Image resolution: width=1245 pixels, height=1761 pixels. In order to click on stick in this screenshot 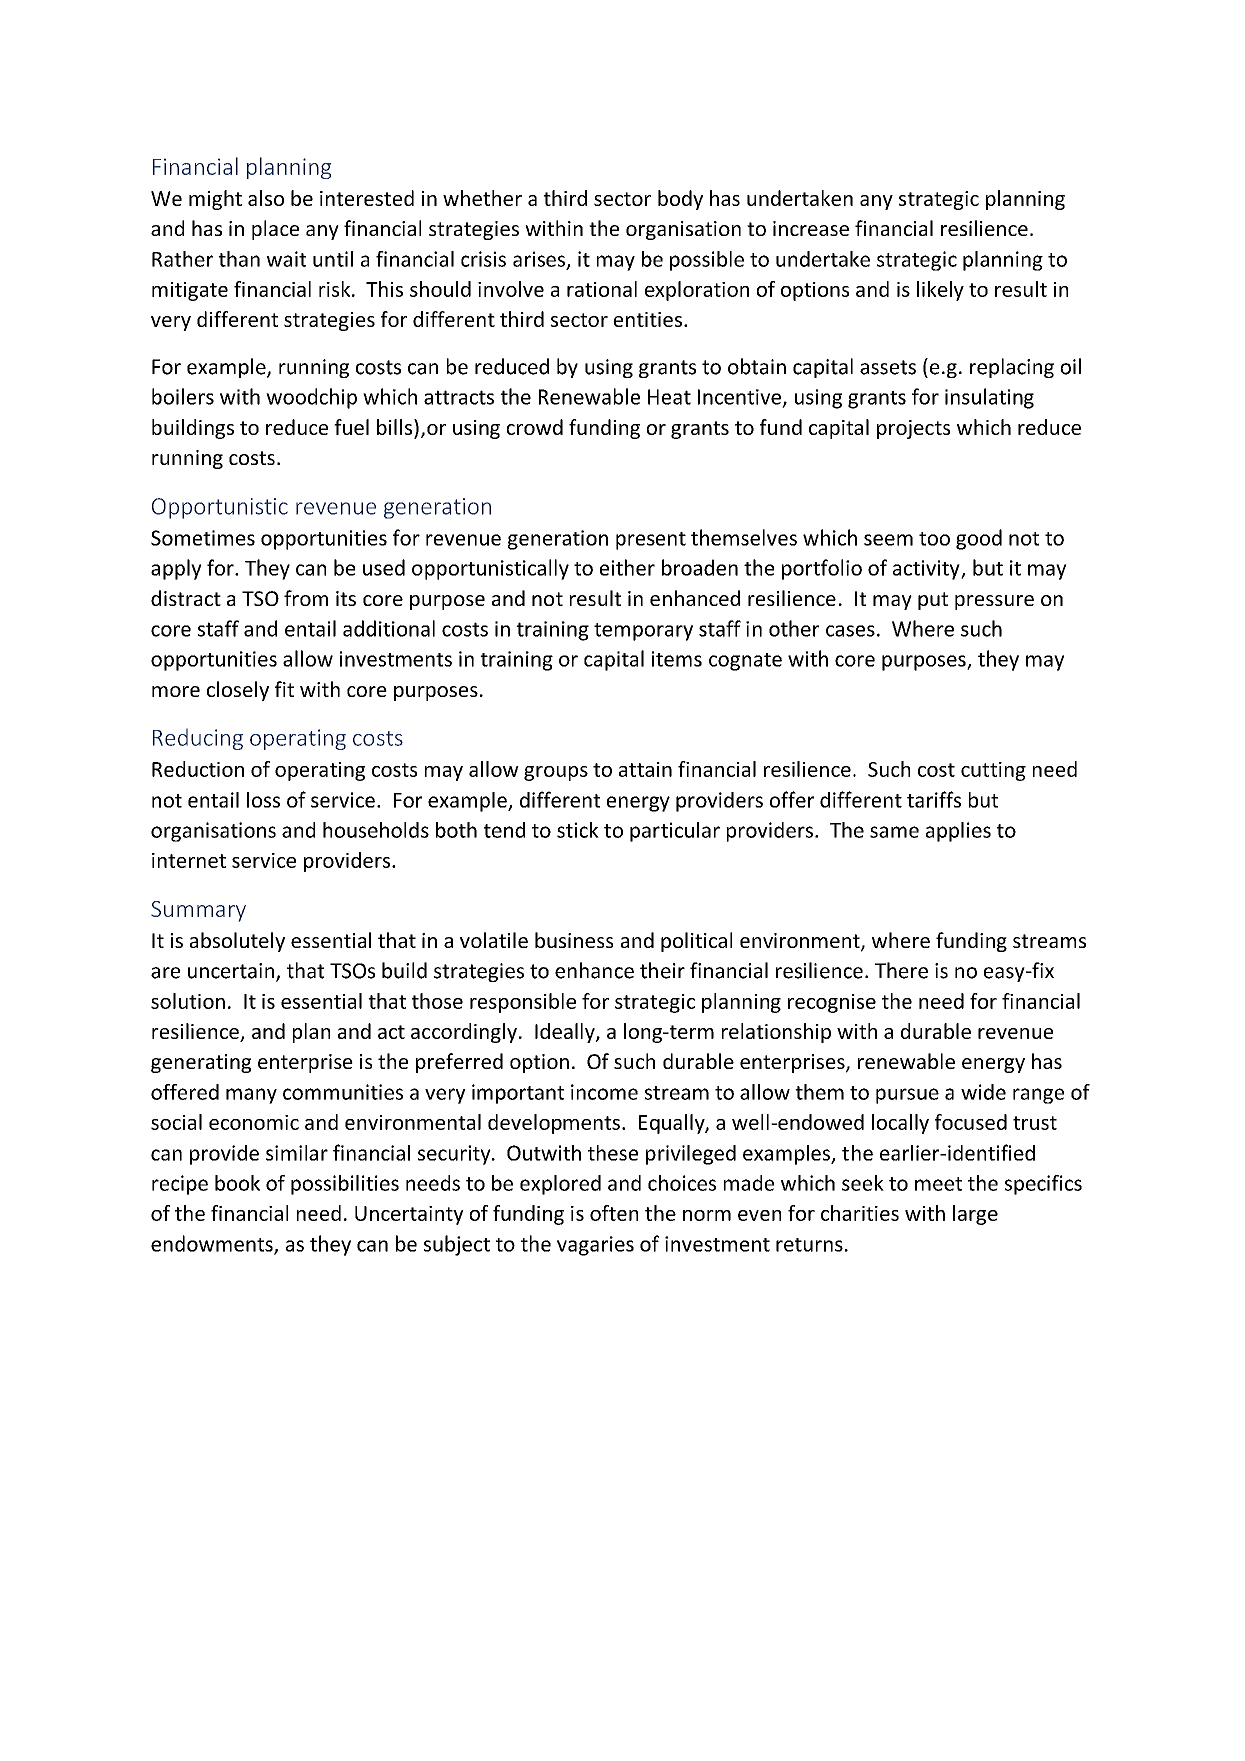, I will do `click(578, 830)`.
